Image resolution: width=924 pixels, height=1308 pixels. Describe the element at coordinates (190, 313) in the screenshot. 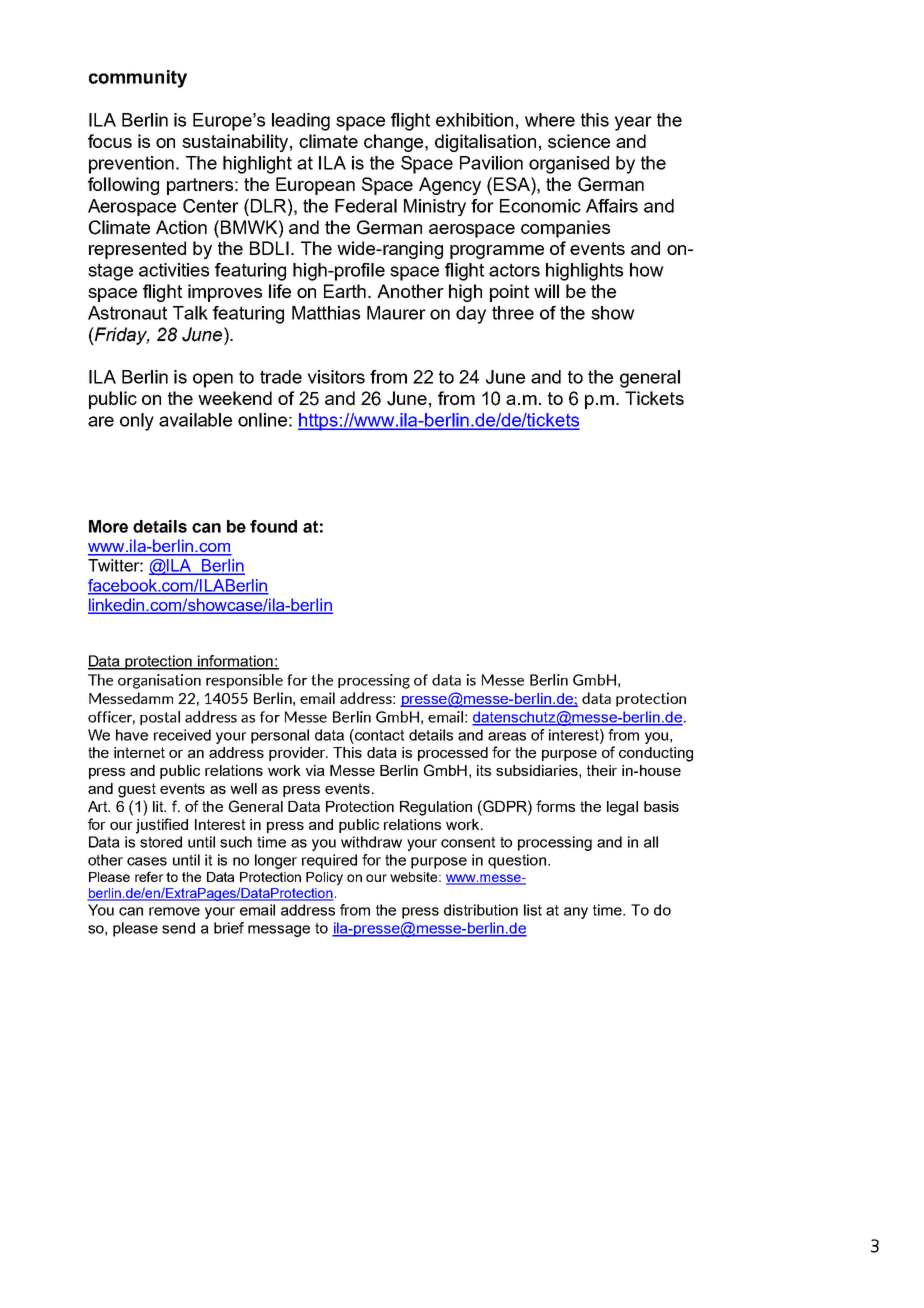

I see `Talk` at that location.
